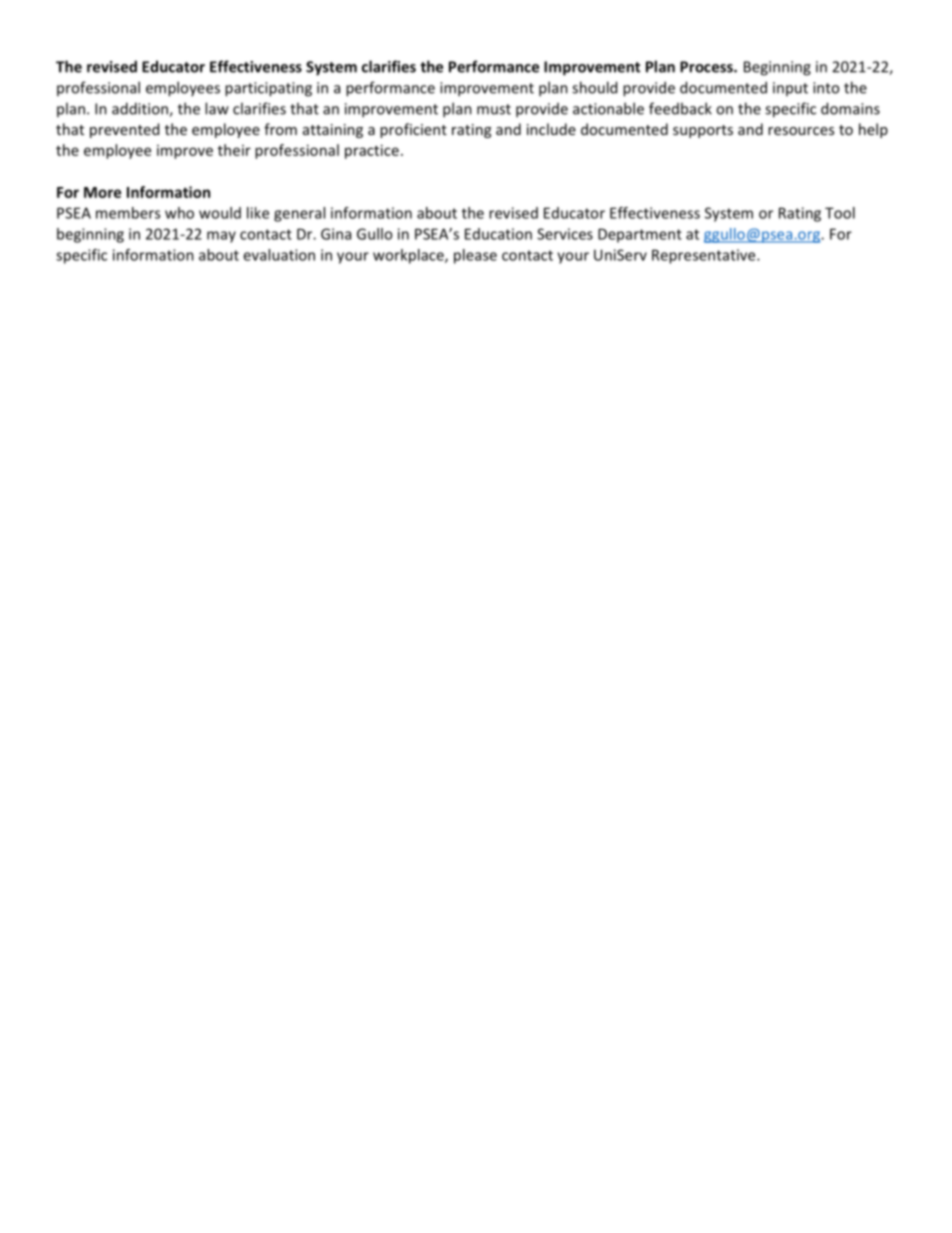 The height and width of the screenshot is (1233, 952). I want to click on prevented, so click(124, 130).
